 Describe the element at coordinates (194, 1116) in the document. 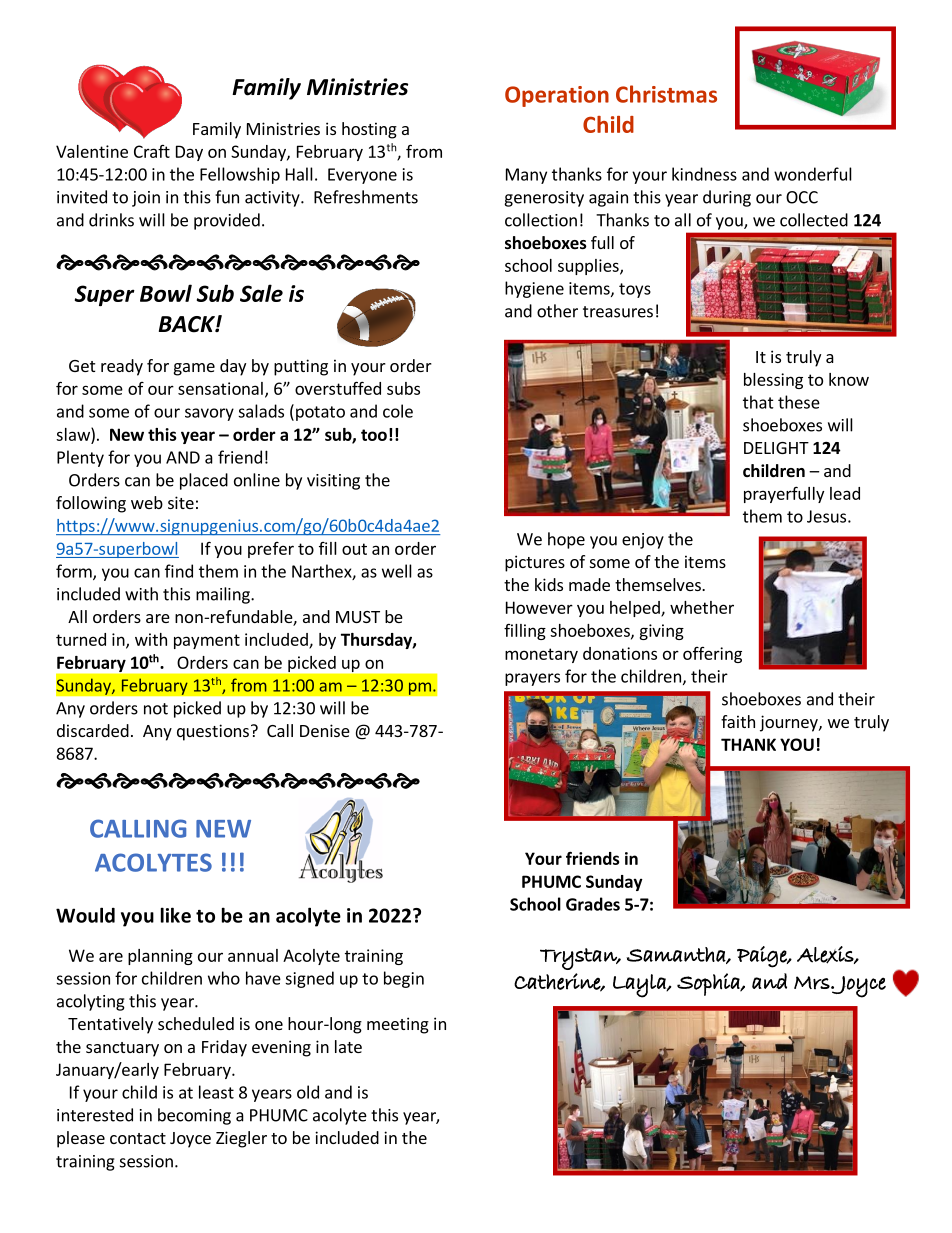

I see `becoming` at that location.
